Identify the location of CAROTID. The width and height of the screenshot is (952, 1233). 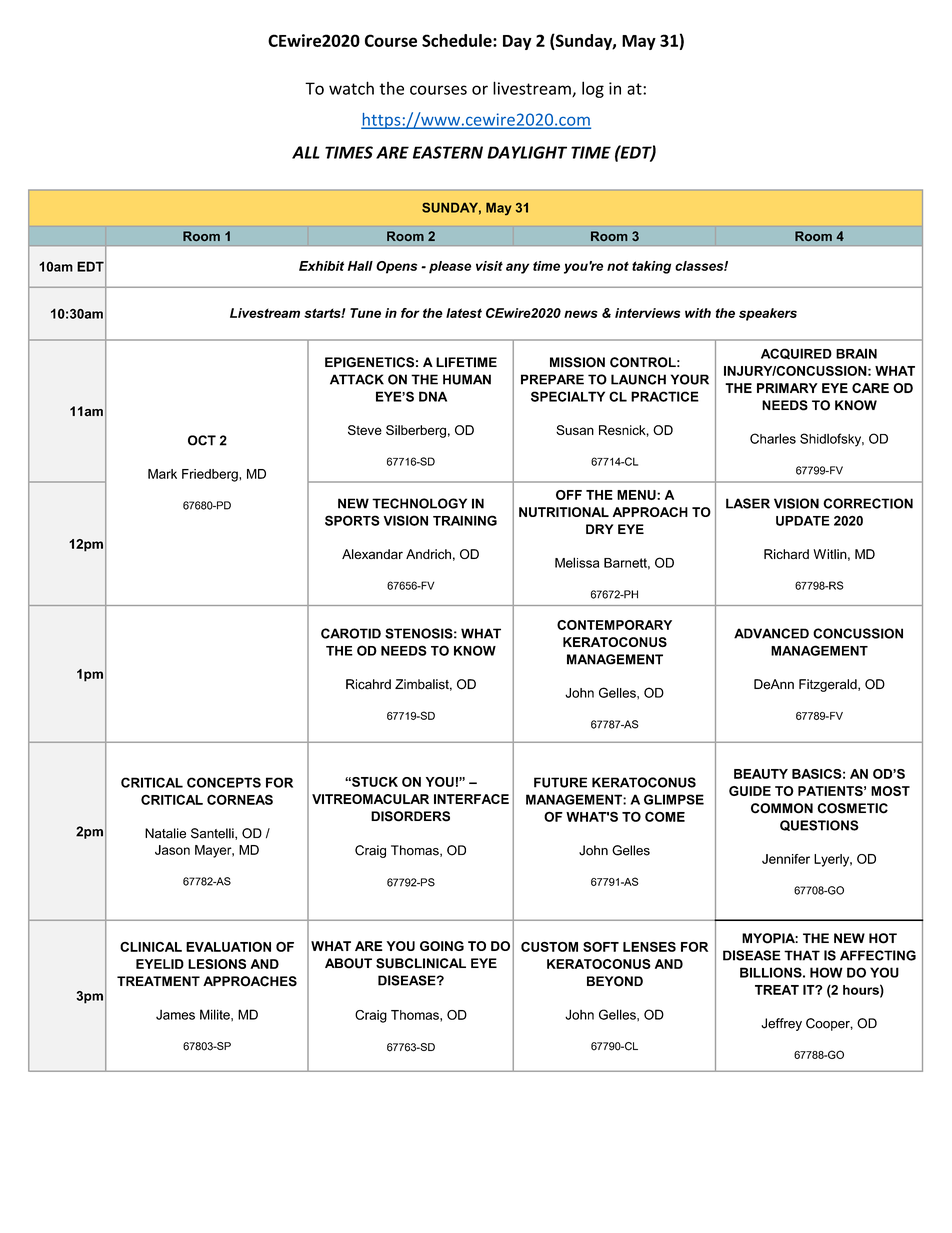
(351, 633).
